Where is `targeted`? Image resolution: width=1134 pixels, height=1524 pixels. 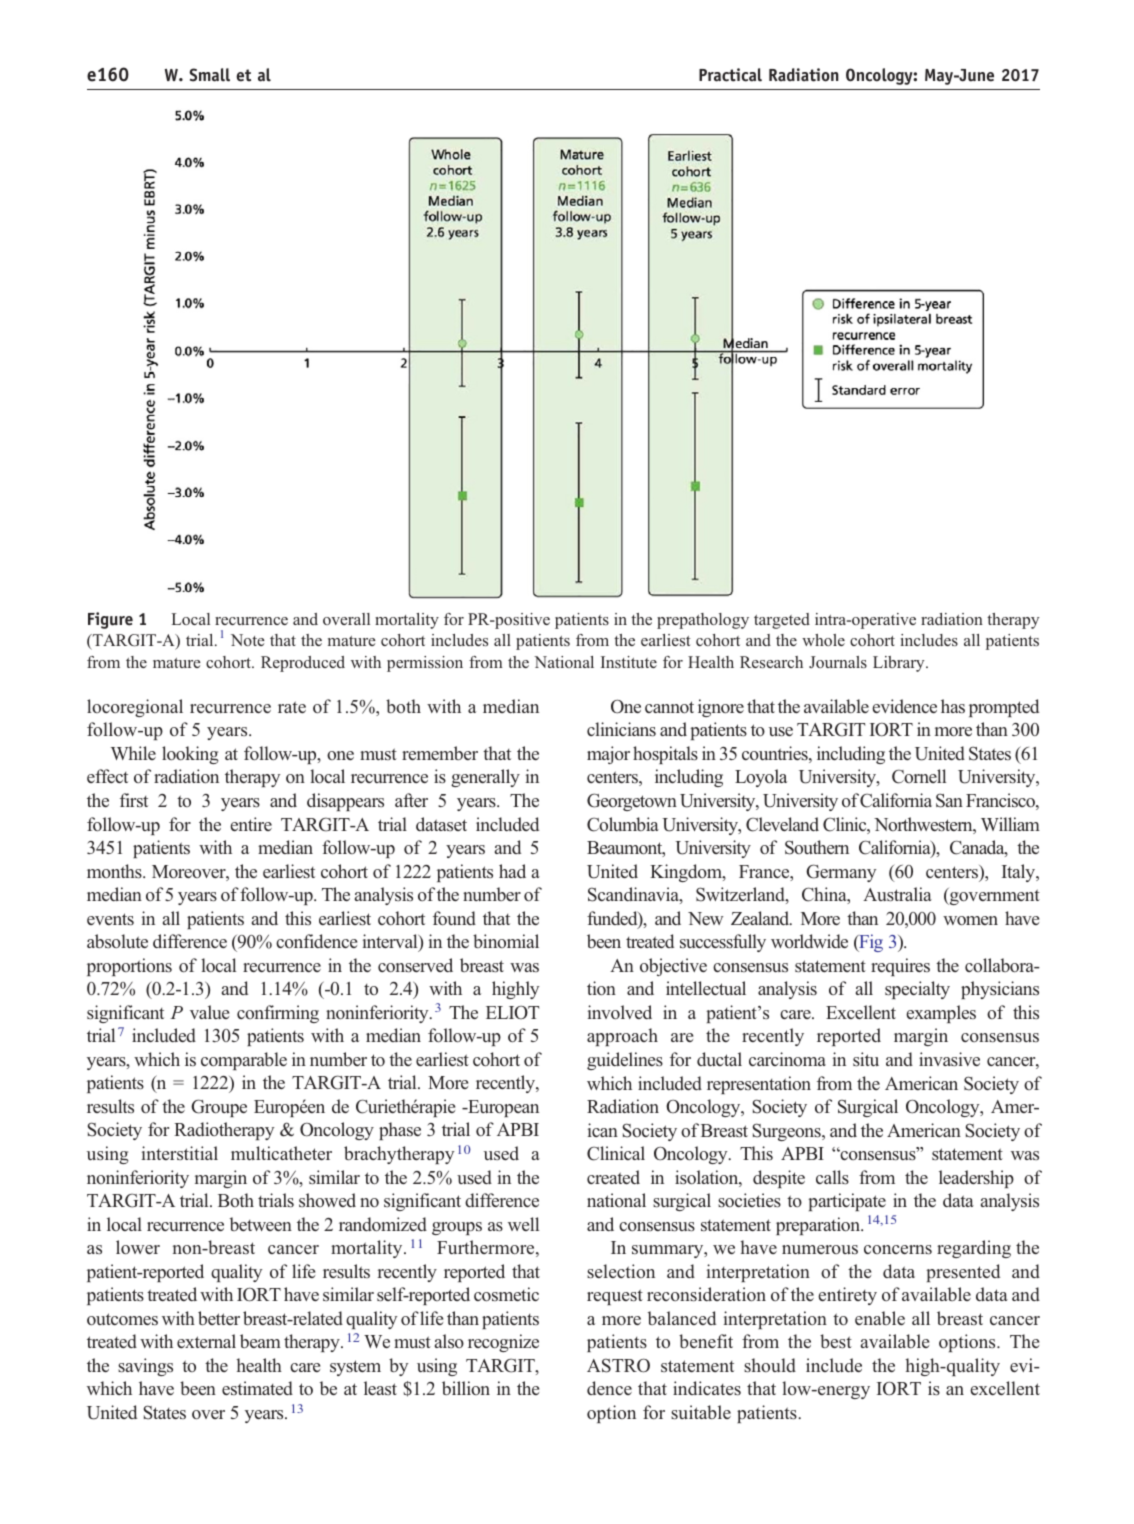
targeted is located at coordinates (782, 621).
